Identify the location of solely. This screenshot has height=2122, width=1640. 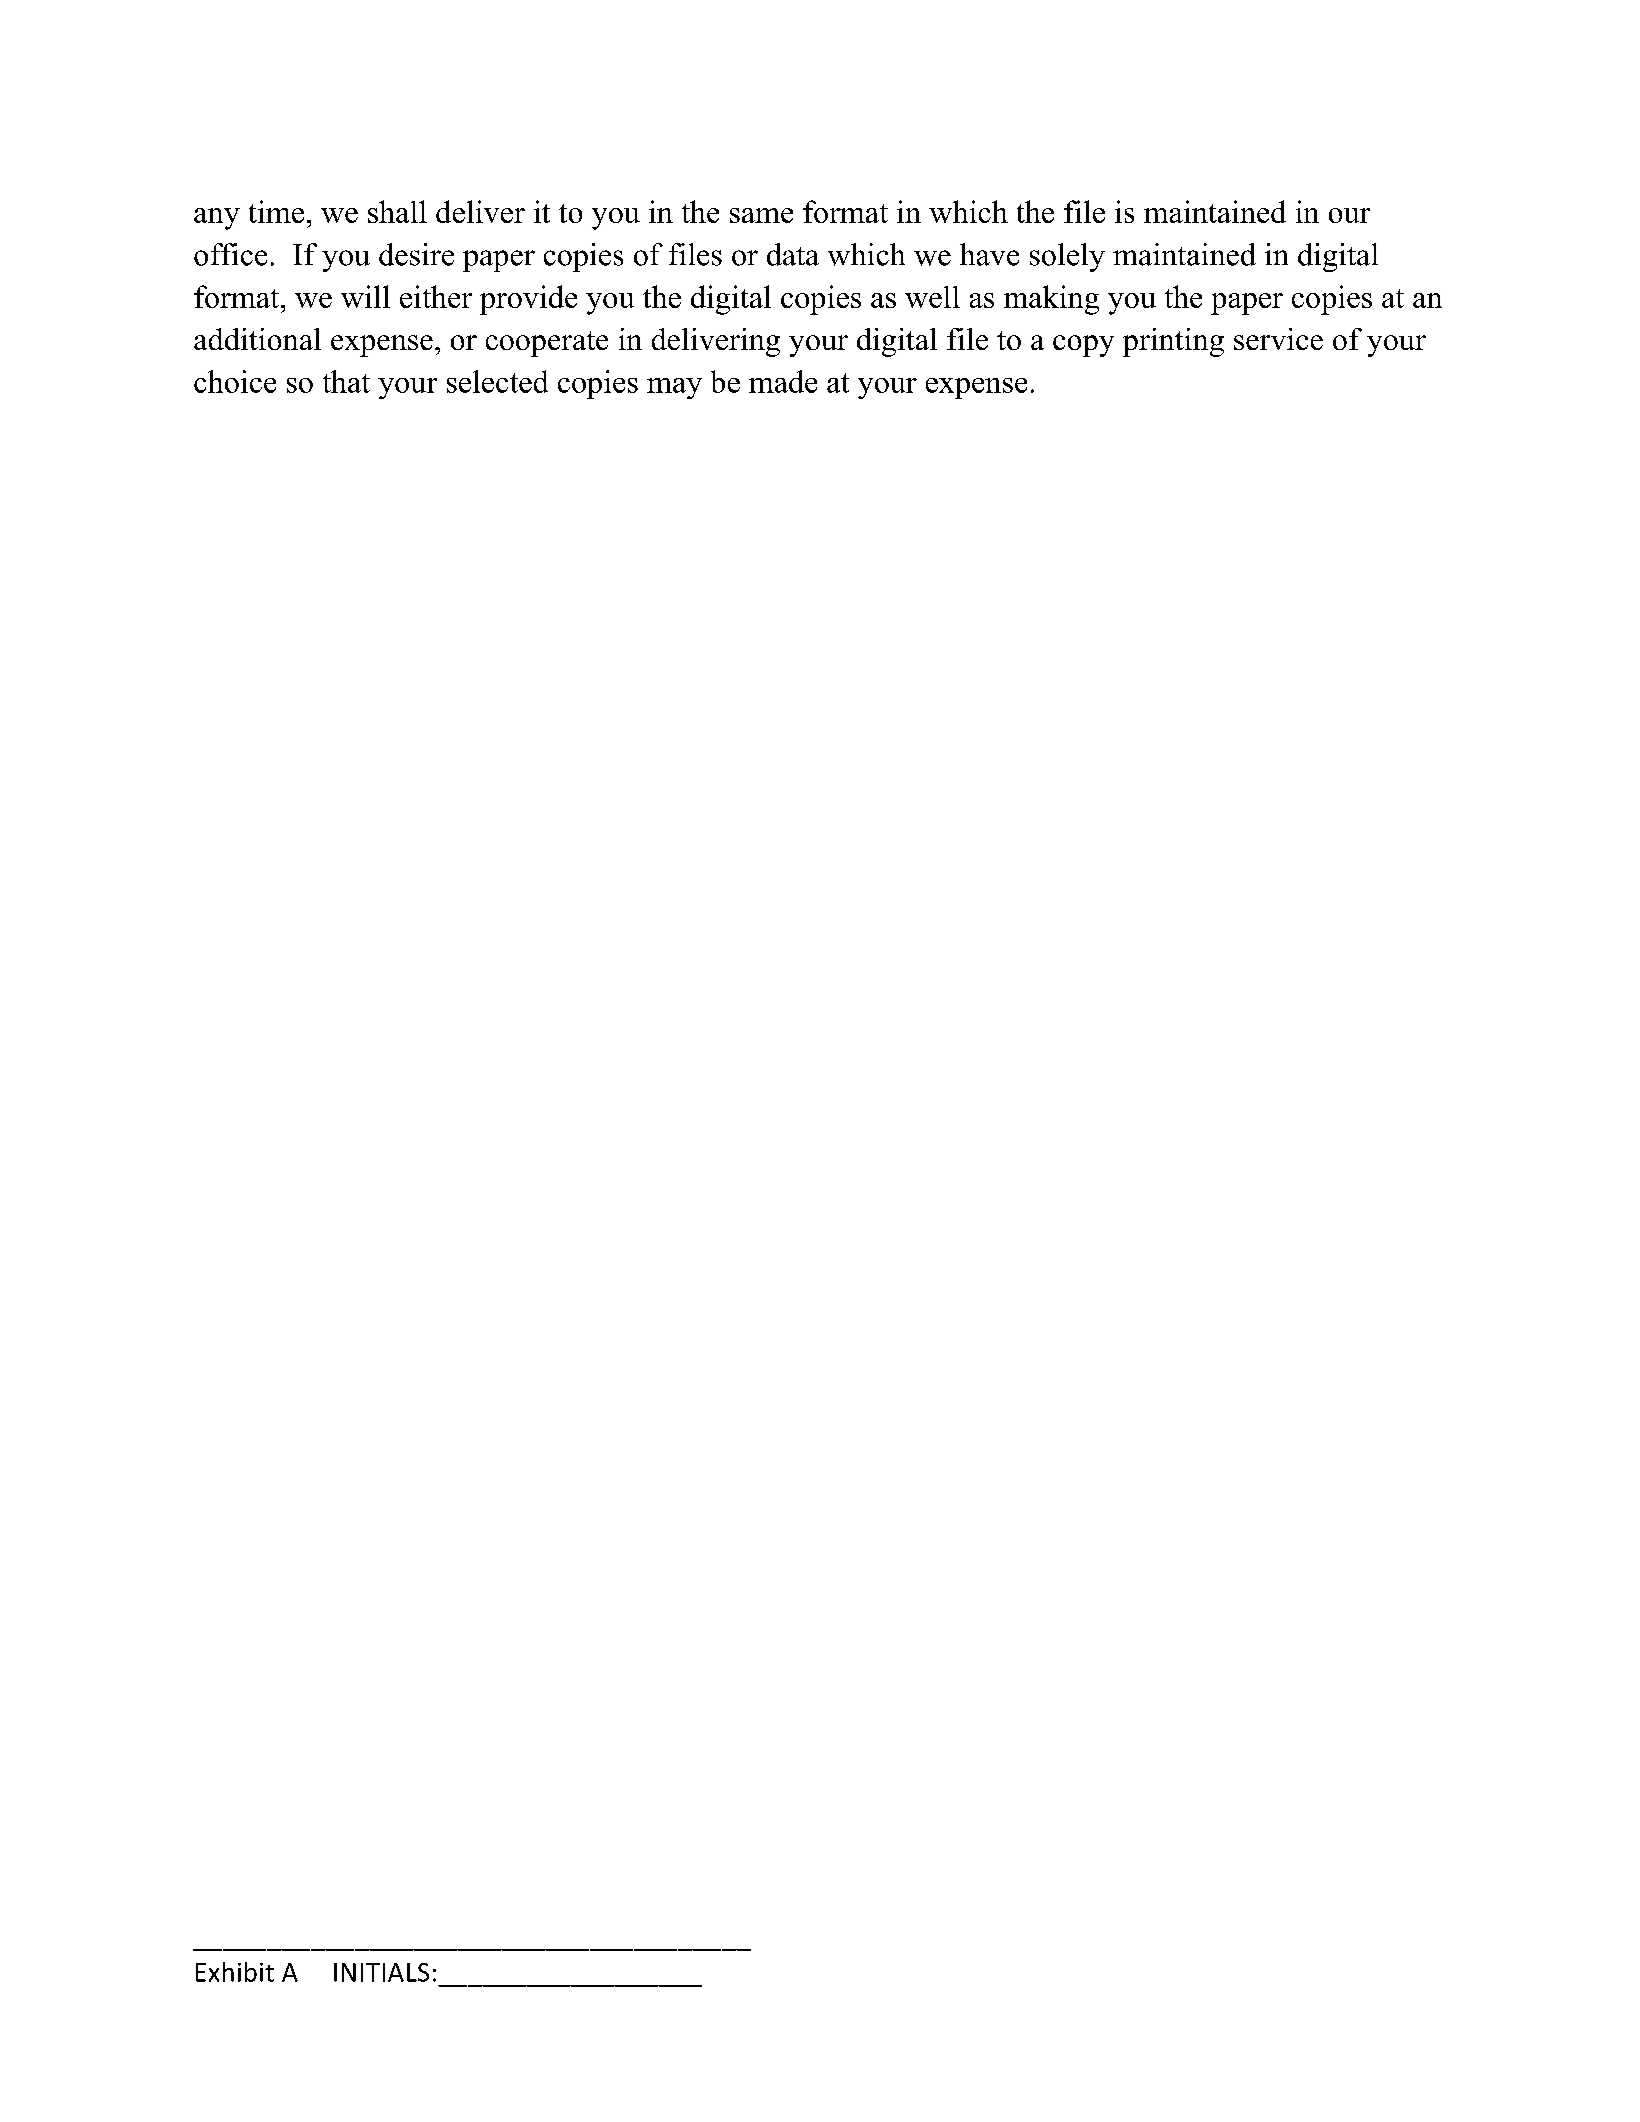
(1067, 257).
